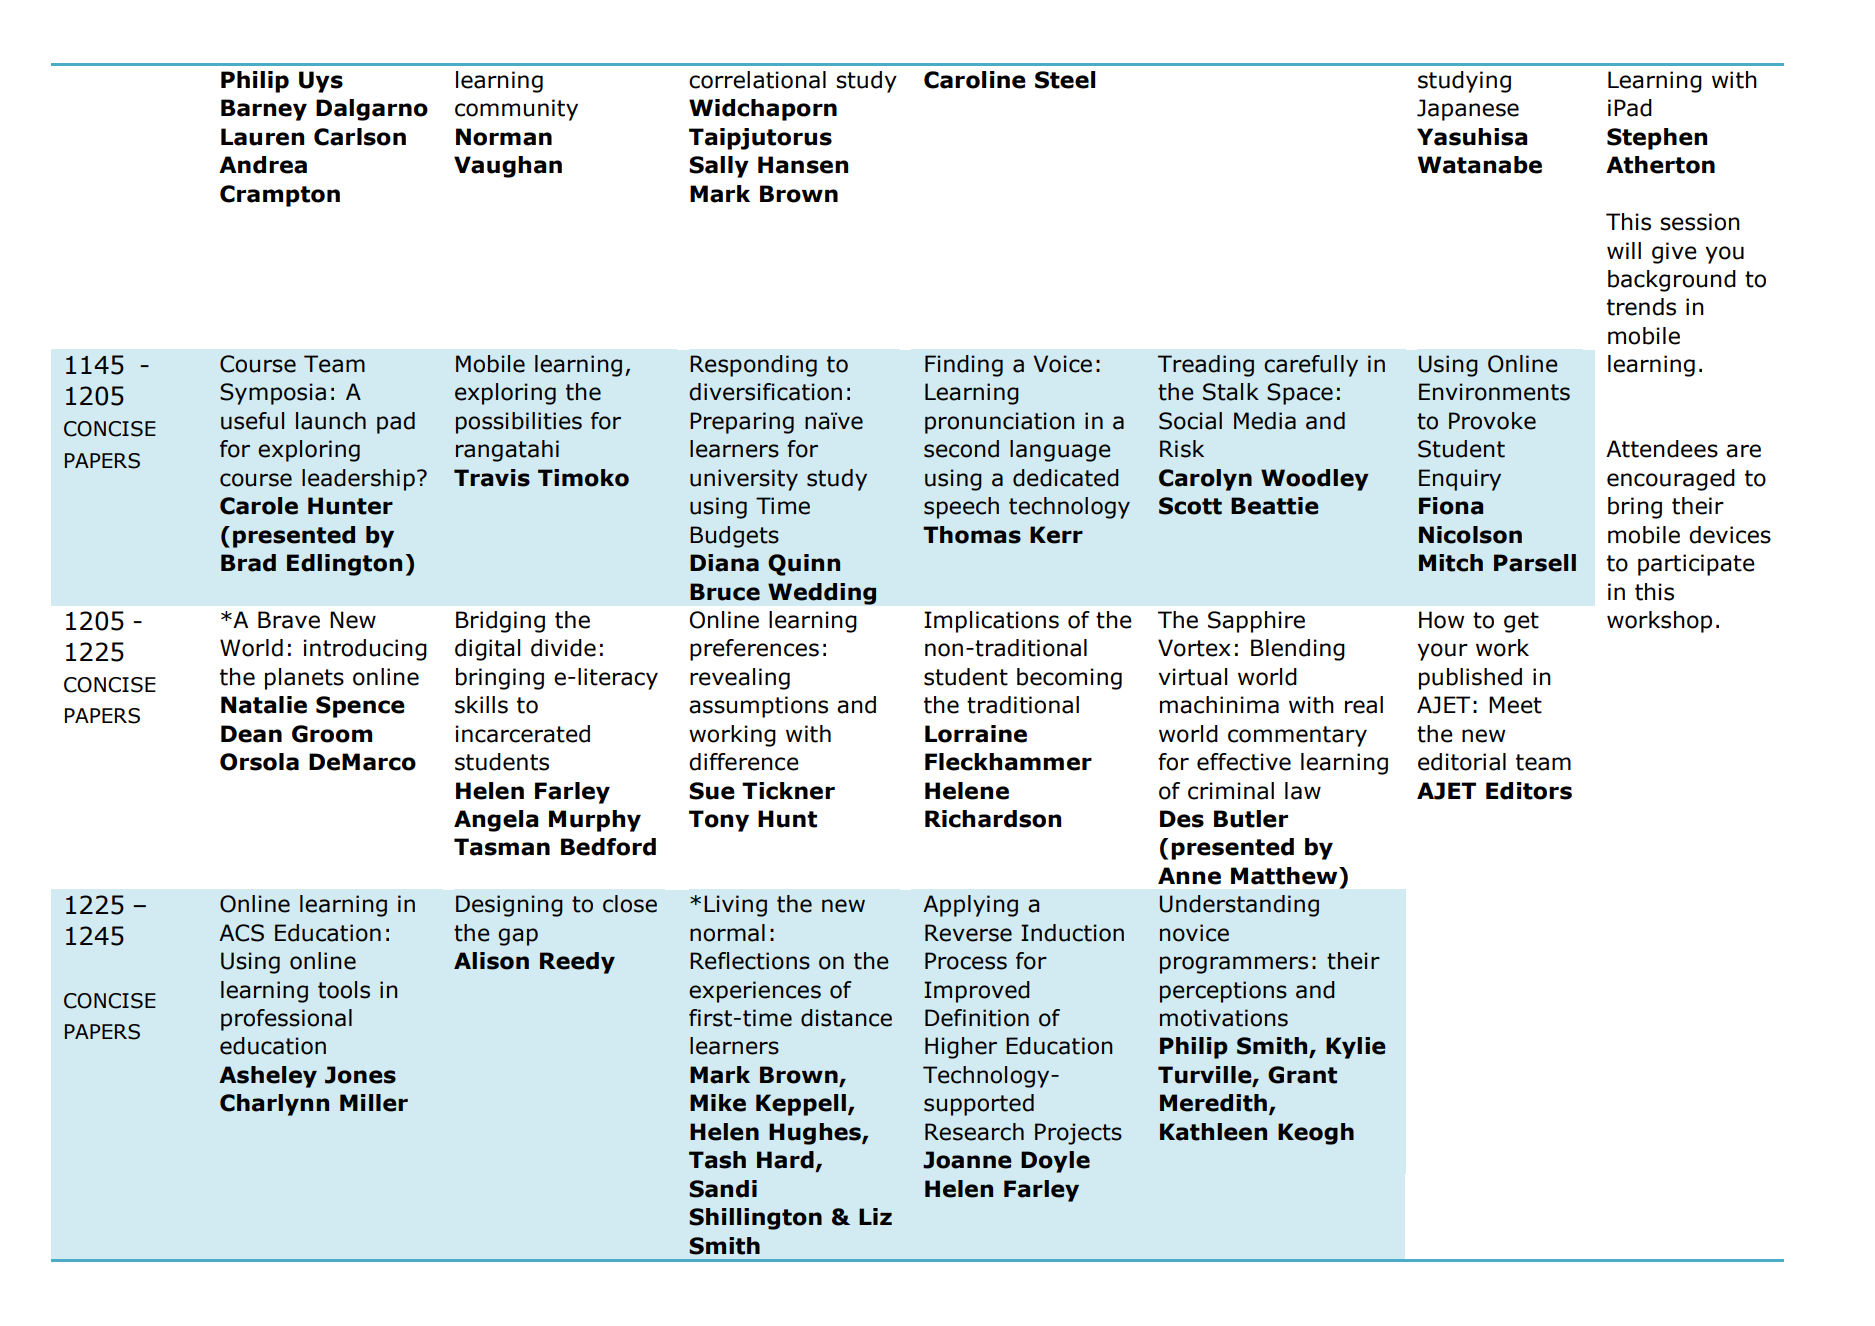 The height and width of the page is (1326, 1875). What do you see at coordinates (991, 622) in the page?
I see `Implications` at bounding box center [991, 622].
